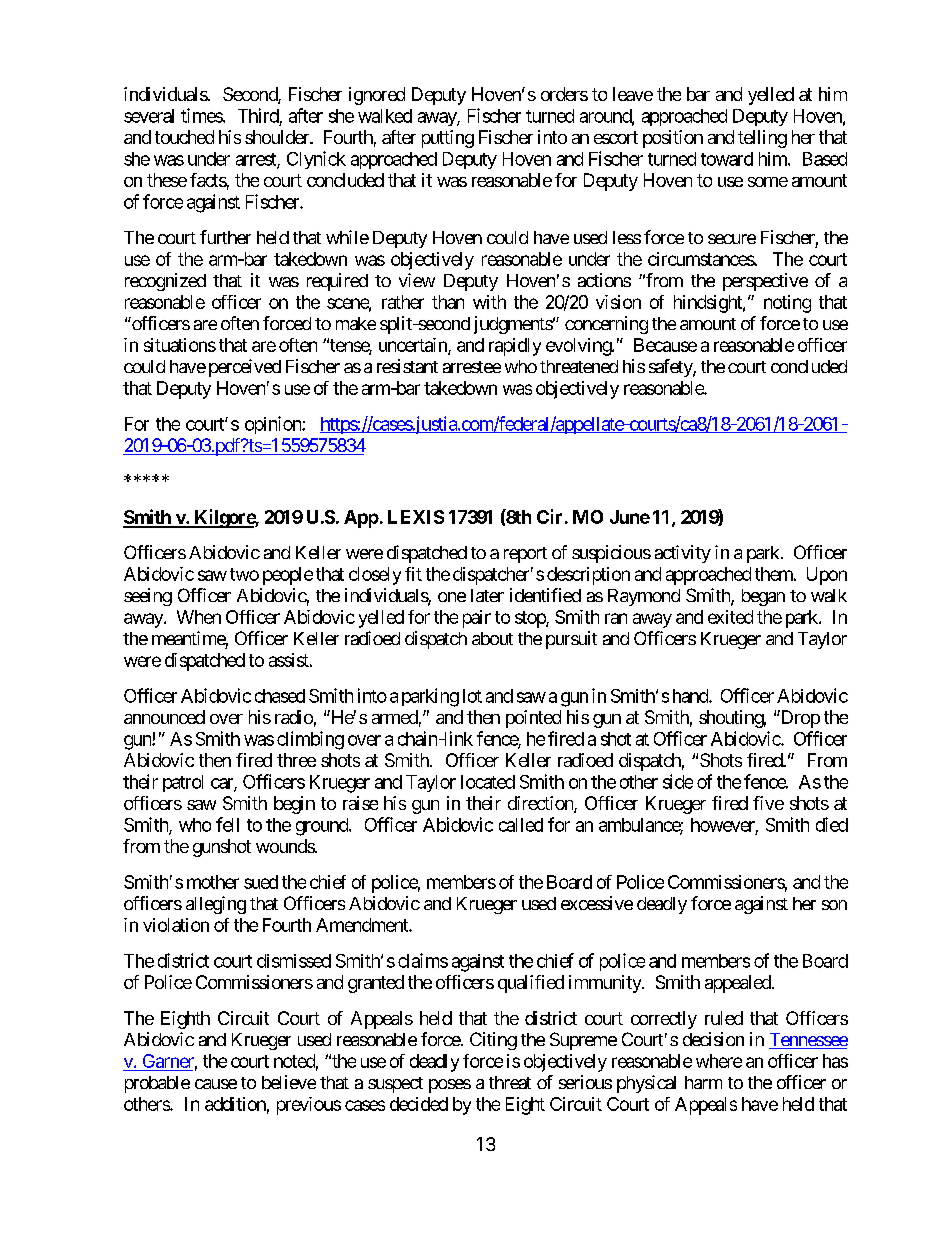 This document has width=952, height=1233. Describe the element at coordinates (762, 139) in the document. I see `telling` at that location.
